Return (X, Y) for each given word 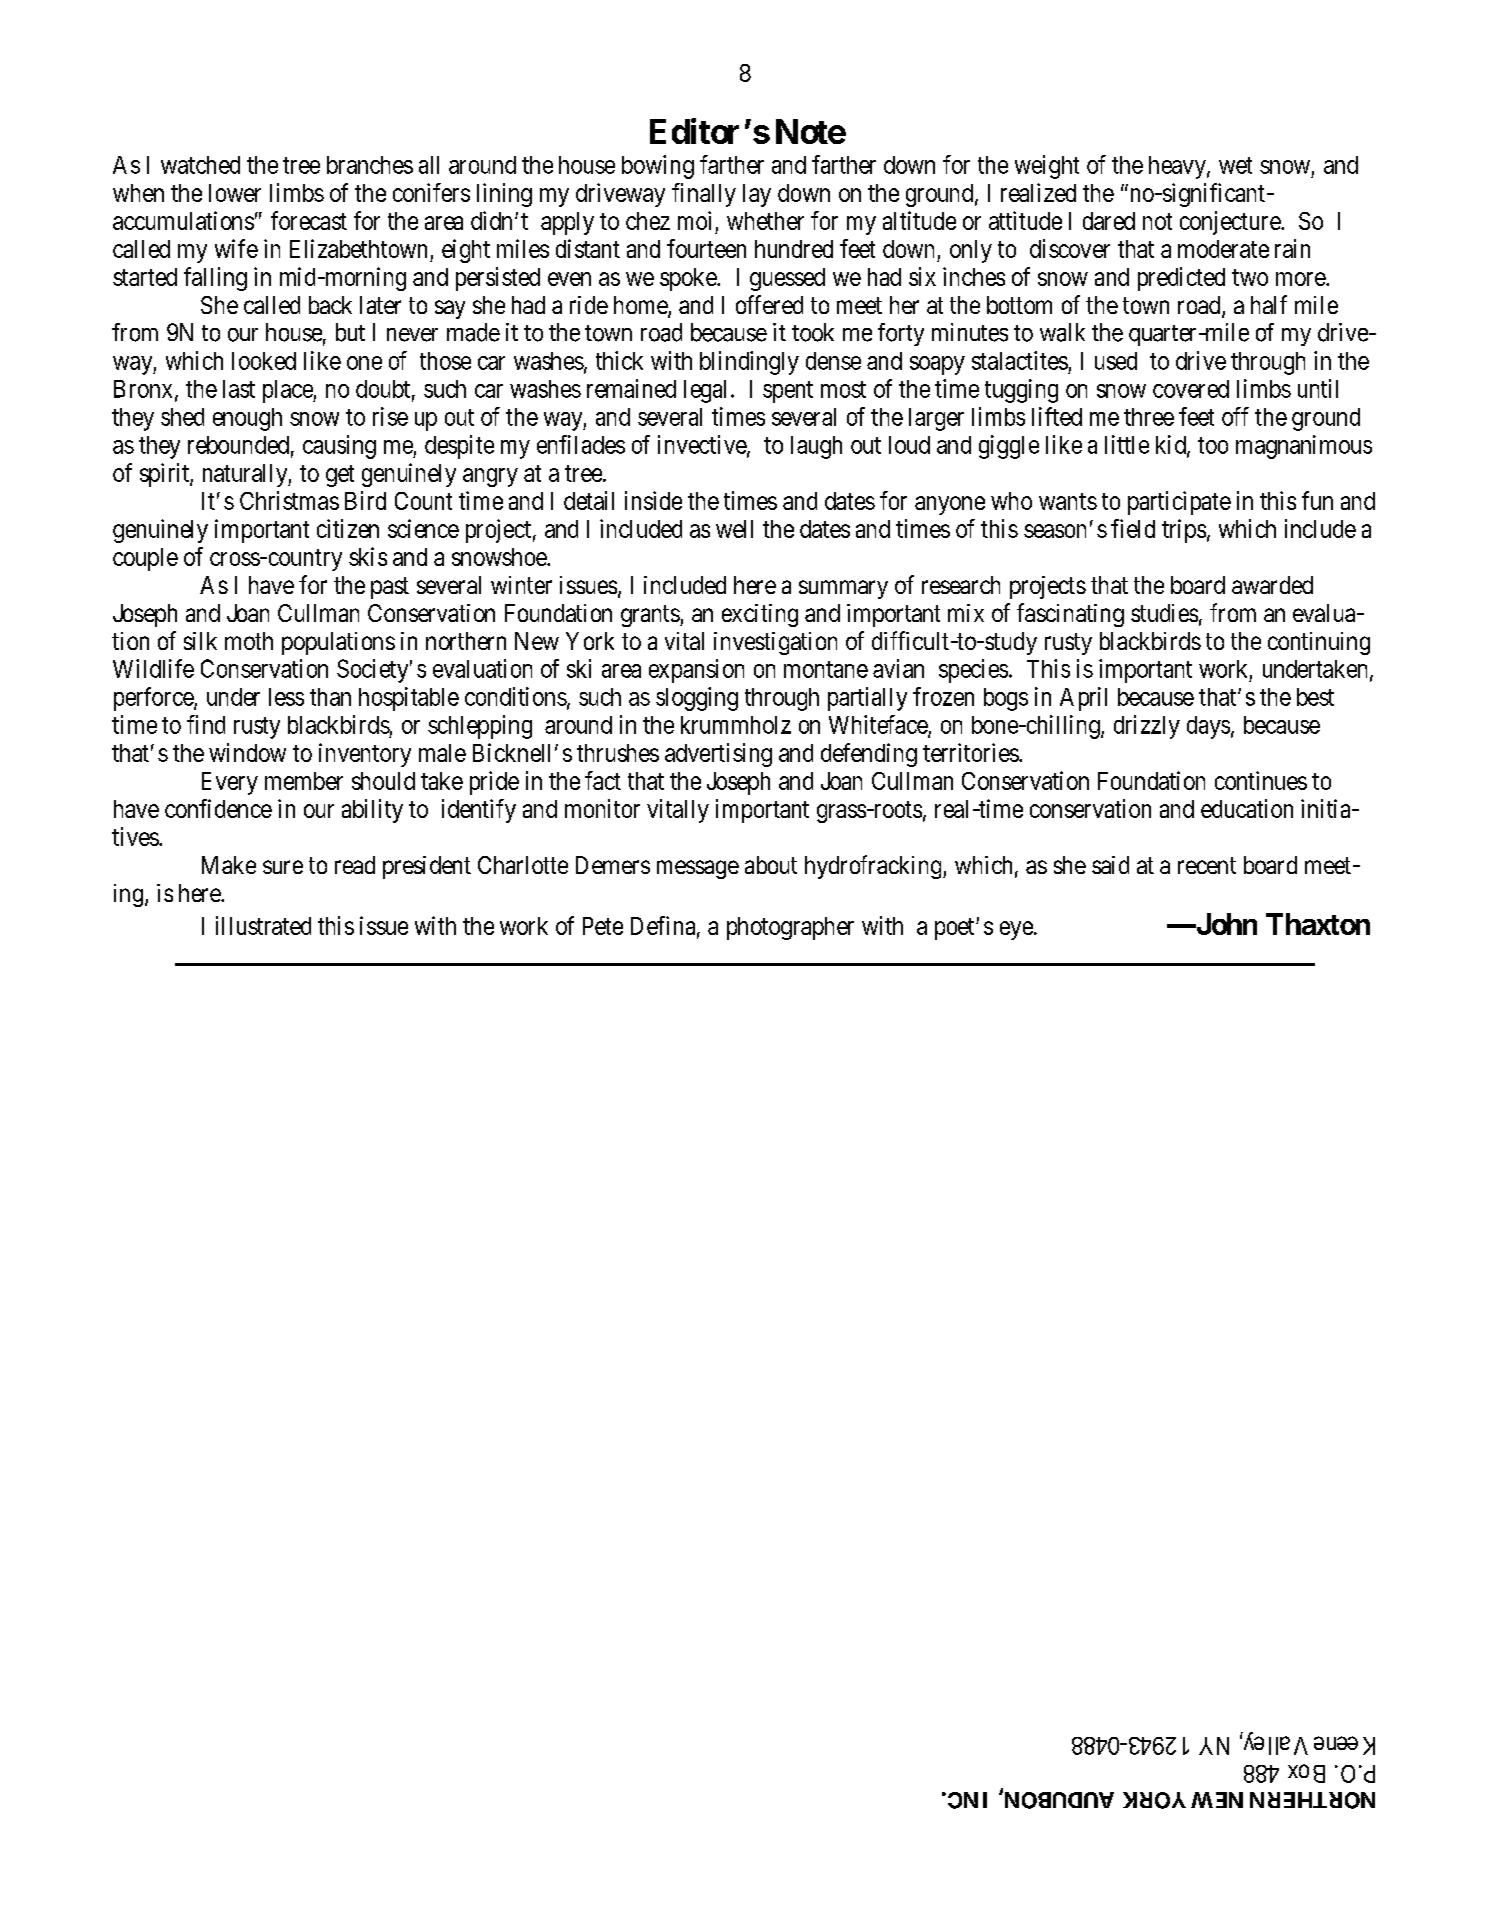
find (206, 724)
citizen (348, 528)
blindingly (749, 363)
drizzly (1147, 727)
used (1116, 361)
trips (1184, 531)
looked (264, 361)
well (734, 529)
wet (1235, 165)
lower (235, 193)
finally (704, 195)
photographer (790, 928)
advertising (718, 755)
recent (1207, 865)
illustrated (263, 925)
